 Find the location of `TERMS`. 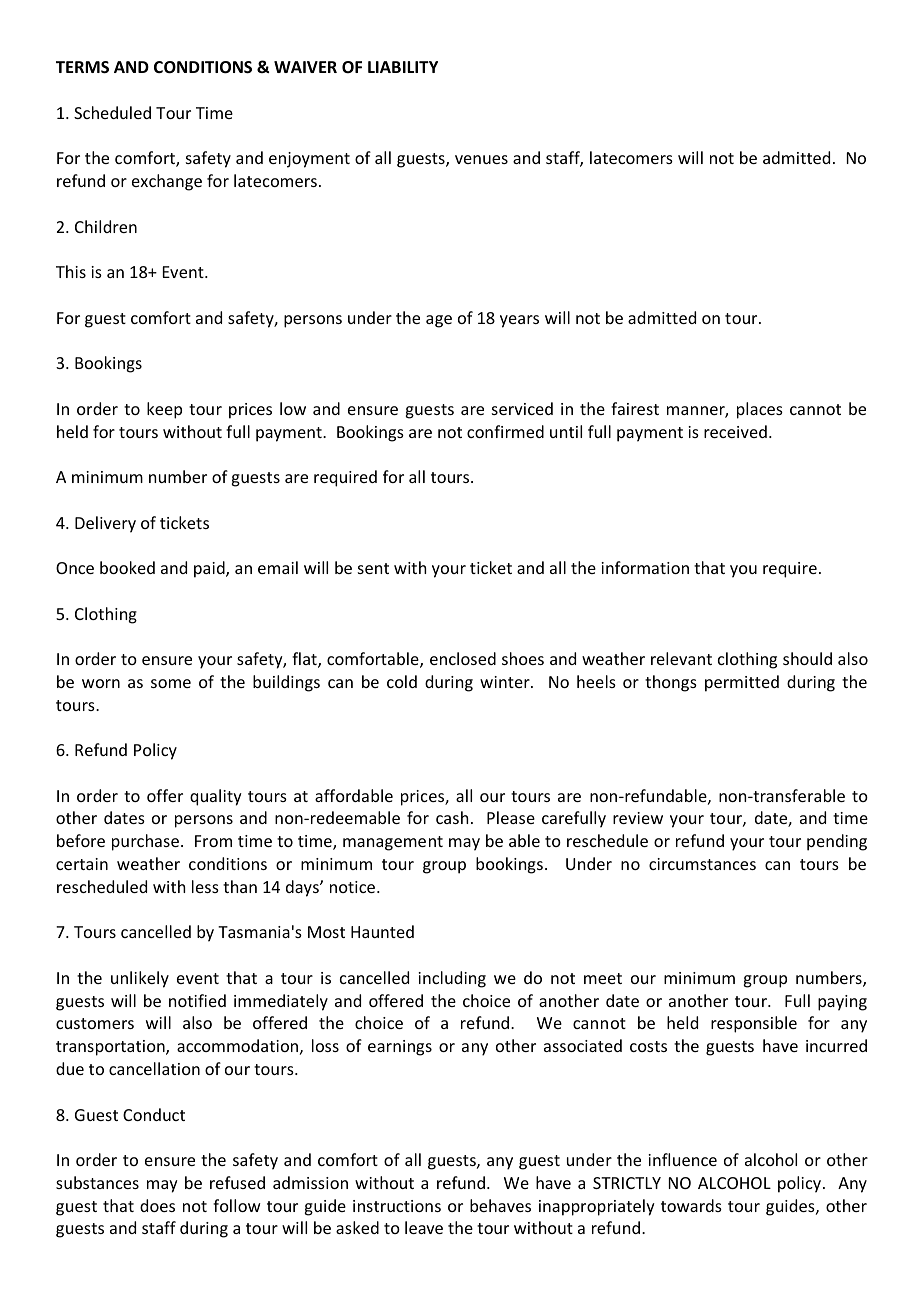

TERMS is located at coordinates (82, 67).
